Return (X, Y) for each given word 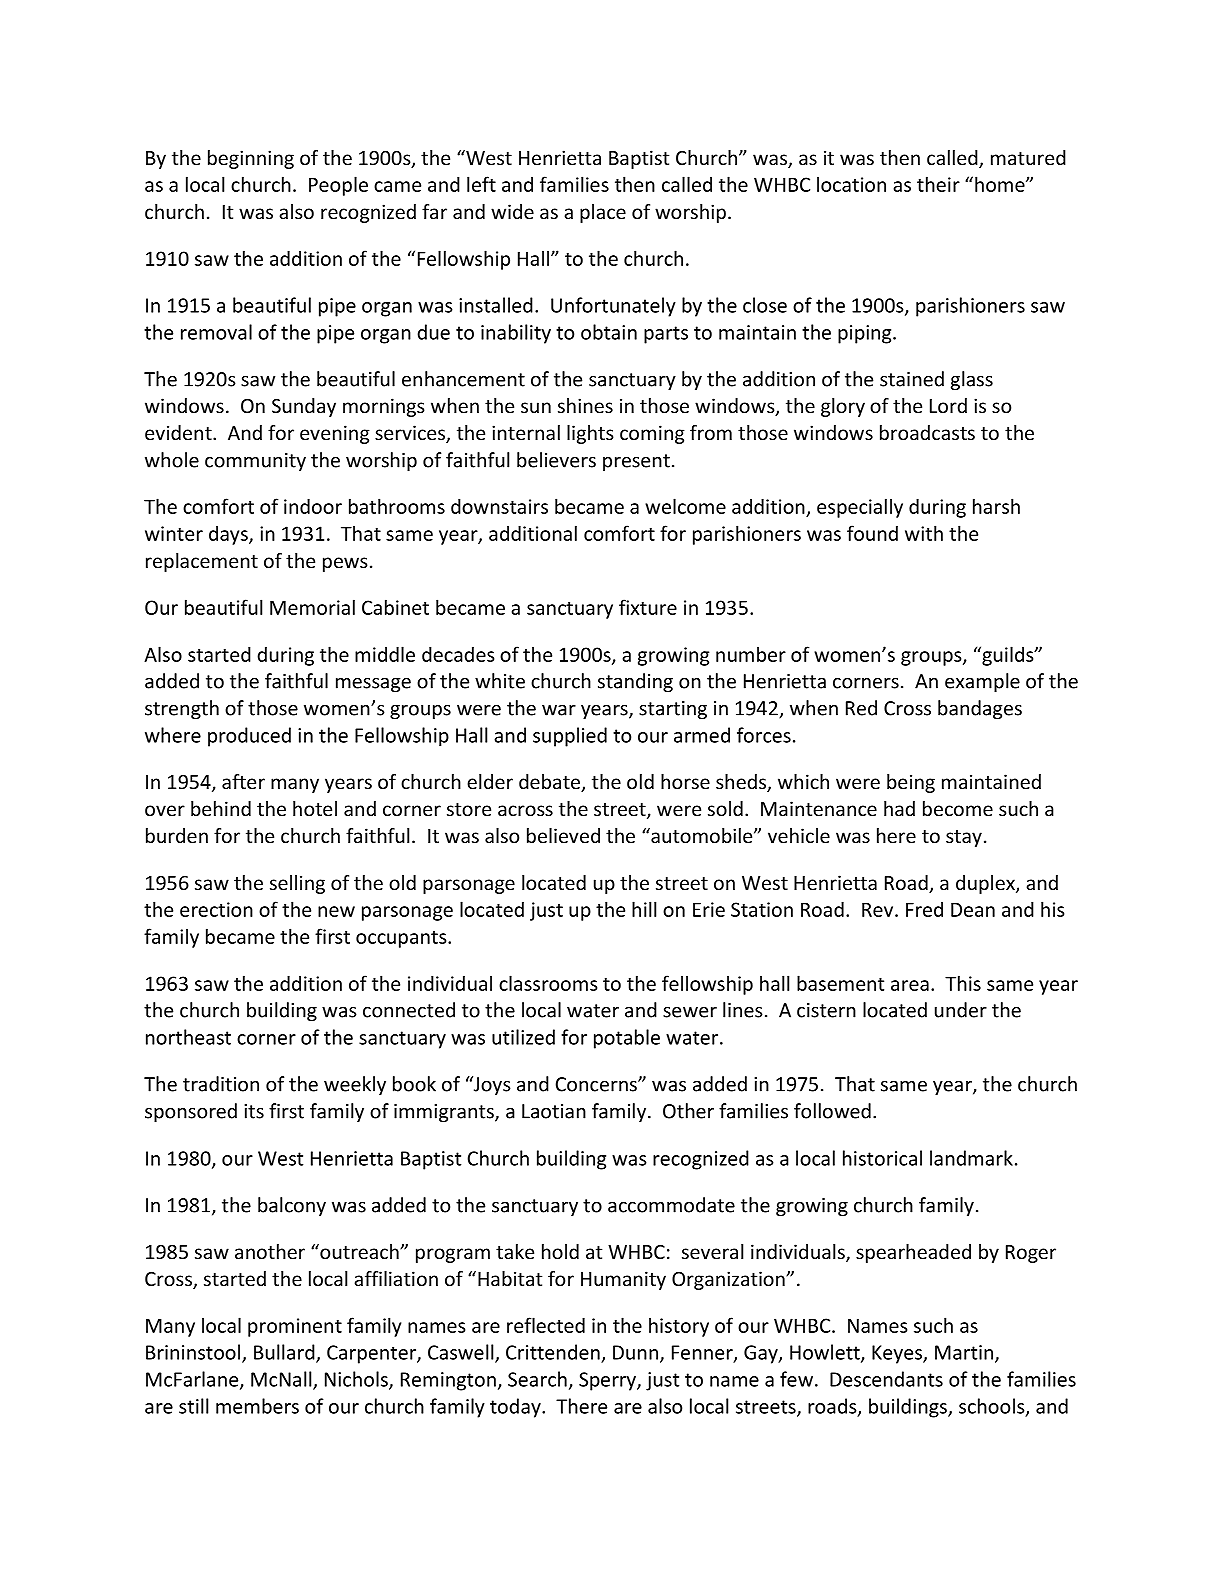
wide (512, 211)
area (910, 985)
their (938, 184)
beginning (251, 159)
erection (216, 909)
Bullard (285, 1353)
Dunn (635, 1352)
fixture (648, 607)
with (924, 533)
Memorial (312, 607)
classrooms (548, 983)
